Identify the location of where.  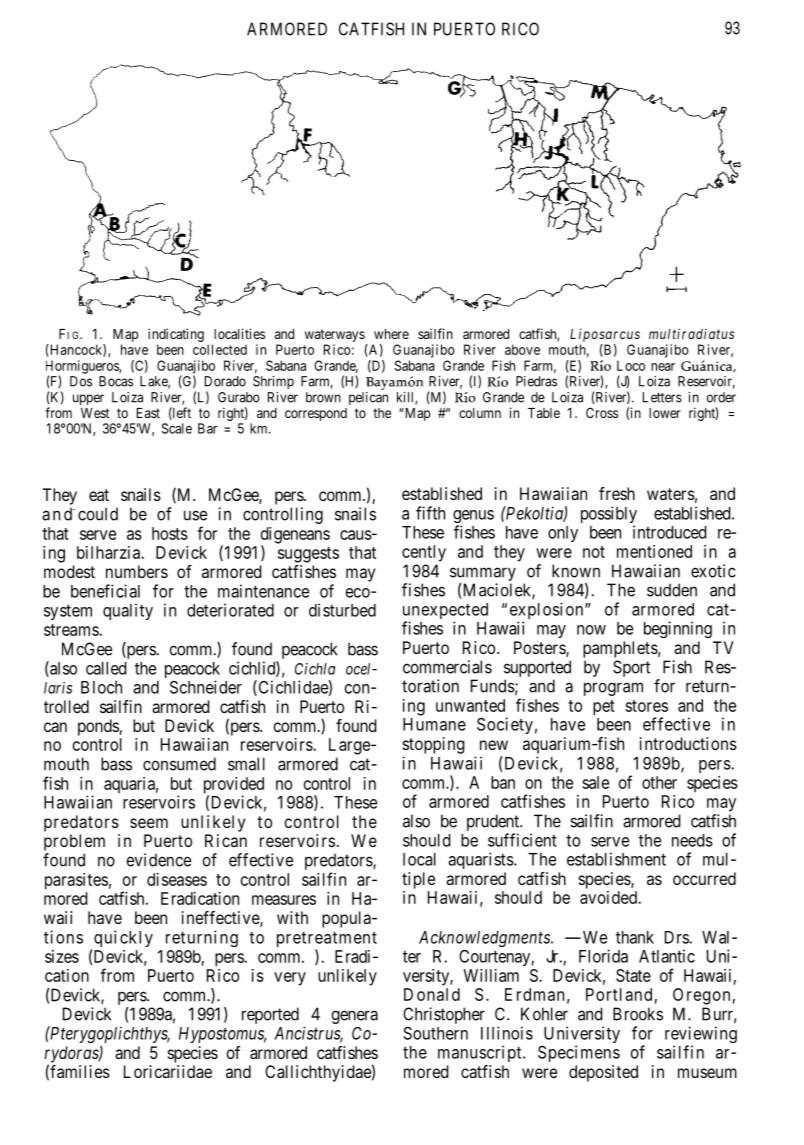
(391, 334).
